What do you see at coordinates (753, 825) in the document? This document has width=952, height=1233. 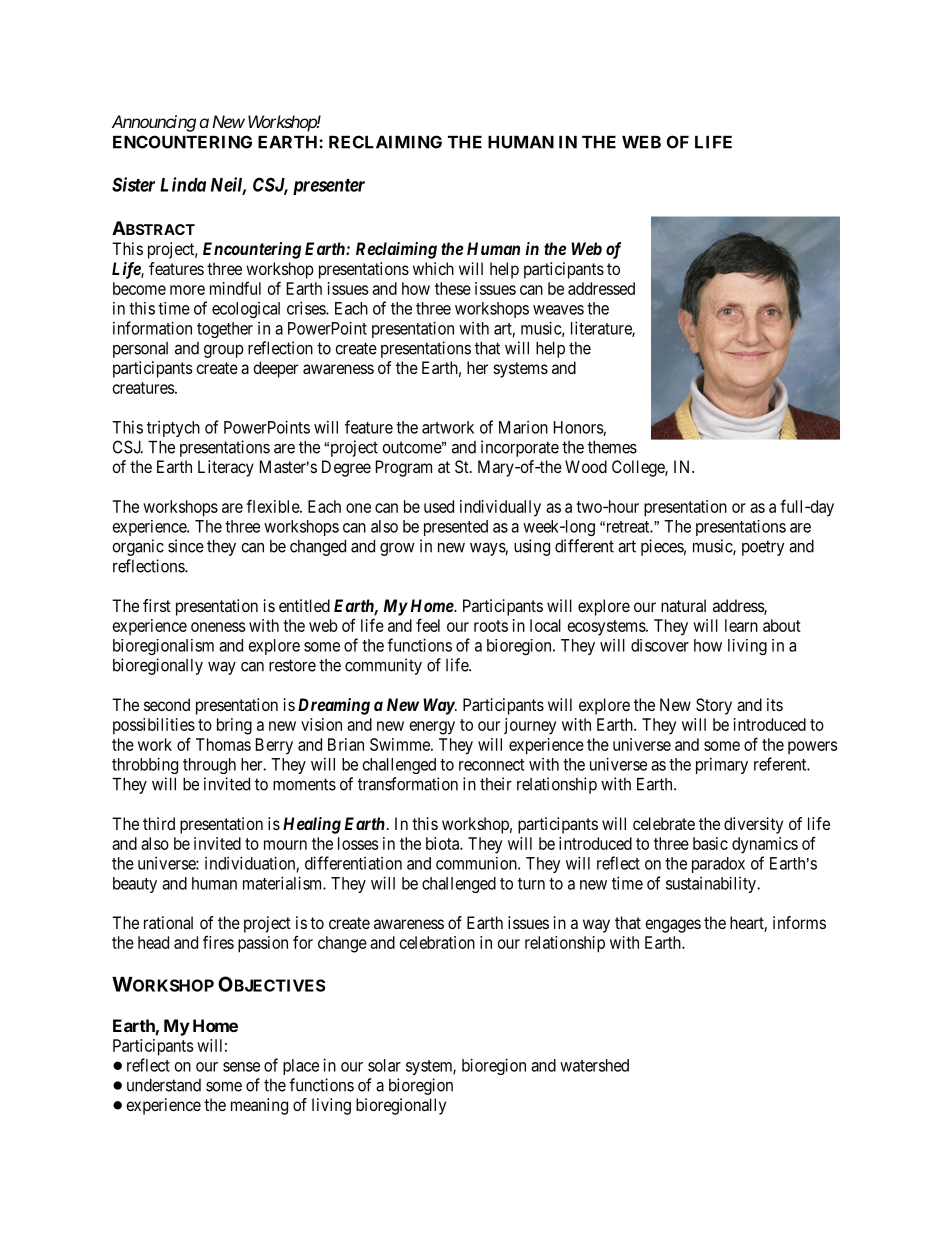 I see `diversity` at bounding box center [753, 825].
